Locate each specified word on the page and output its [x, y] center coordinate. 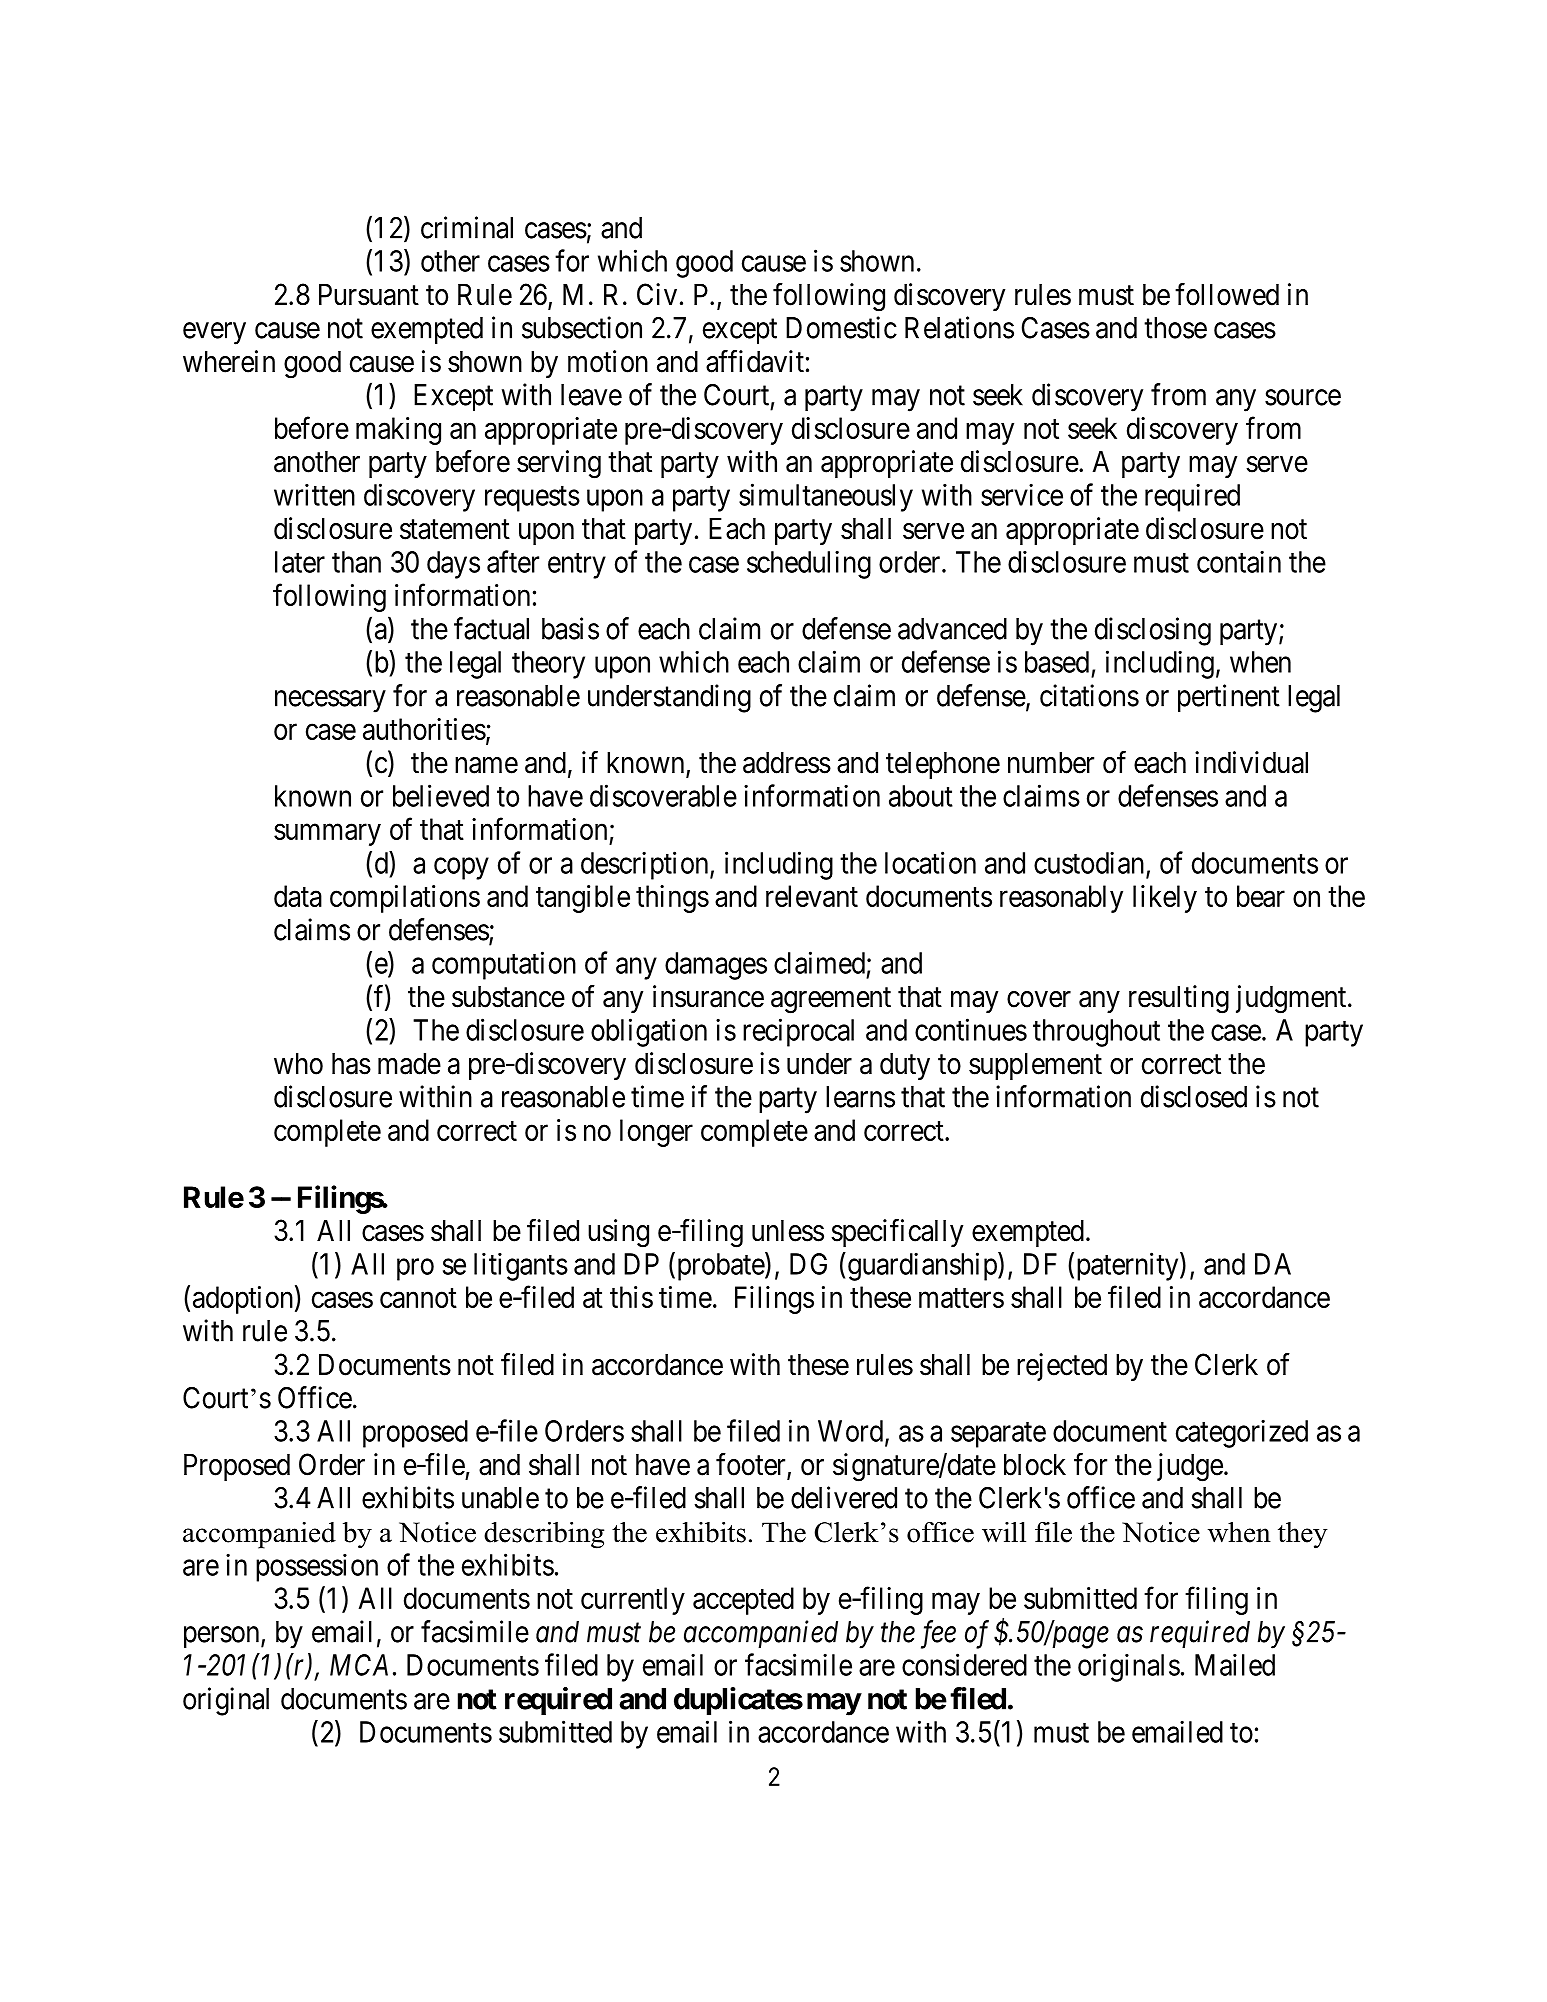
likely [1165, 899]
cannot [418, 1298]
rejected [1062, 1367]
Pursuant [369, 295]
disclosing [1153, 631]
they [1303, 1535]
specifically [897, 1233]
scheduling [809, 564]
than [356, 562]
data [298, 896]
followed [1227, 294]
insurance [708, 996]
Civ [657, 294]
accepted [743, 1601]
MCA [359, 1665]
